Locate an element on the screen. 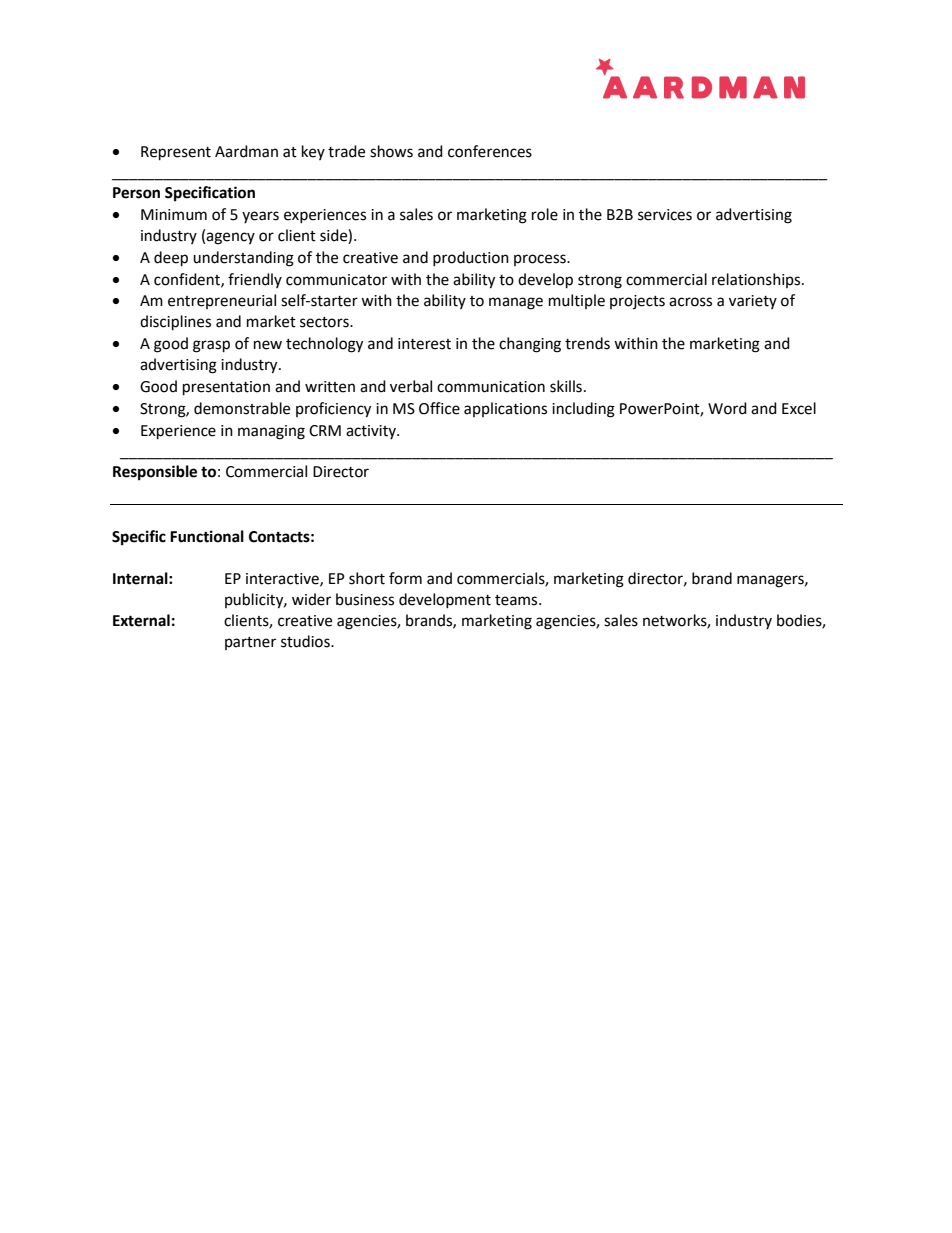  Functional is located at coordinates (207, 536).
